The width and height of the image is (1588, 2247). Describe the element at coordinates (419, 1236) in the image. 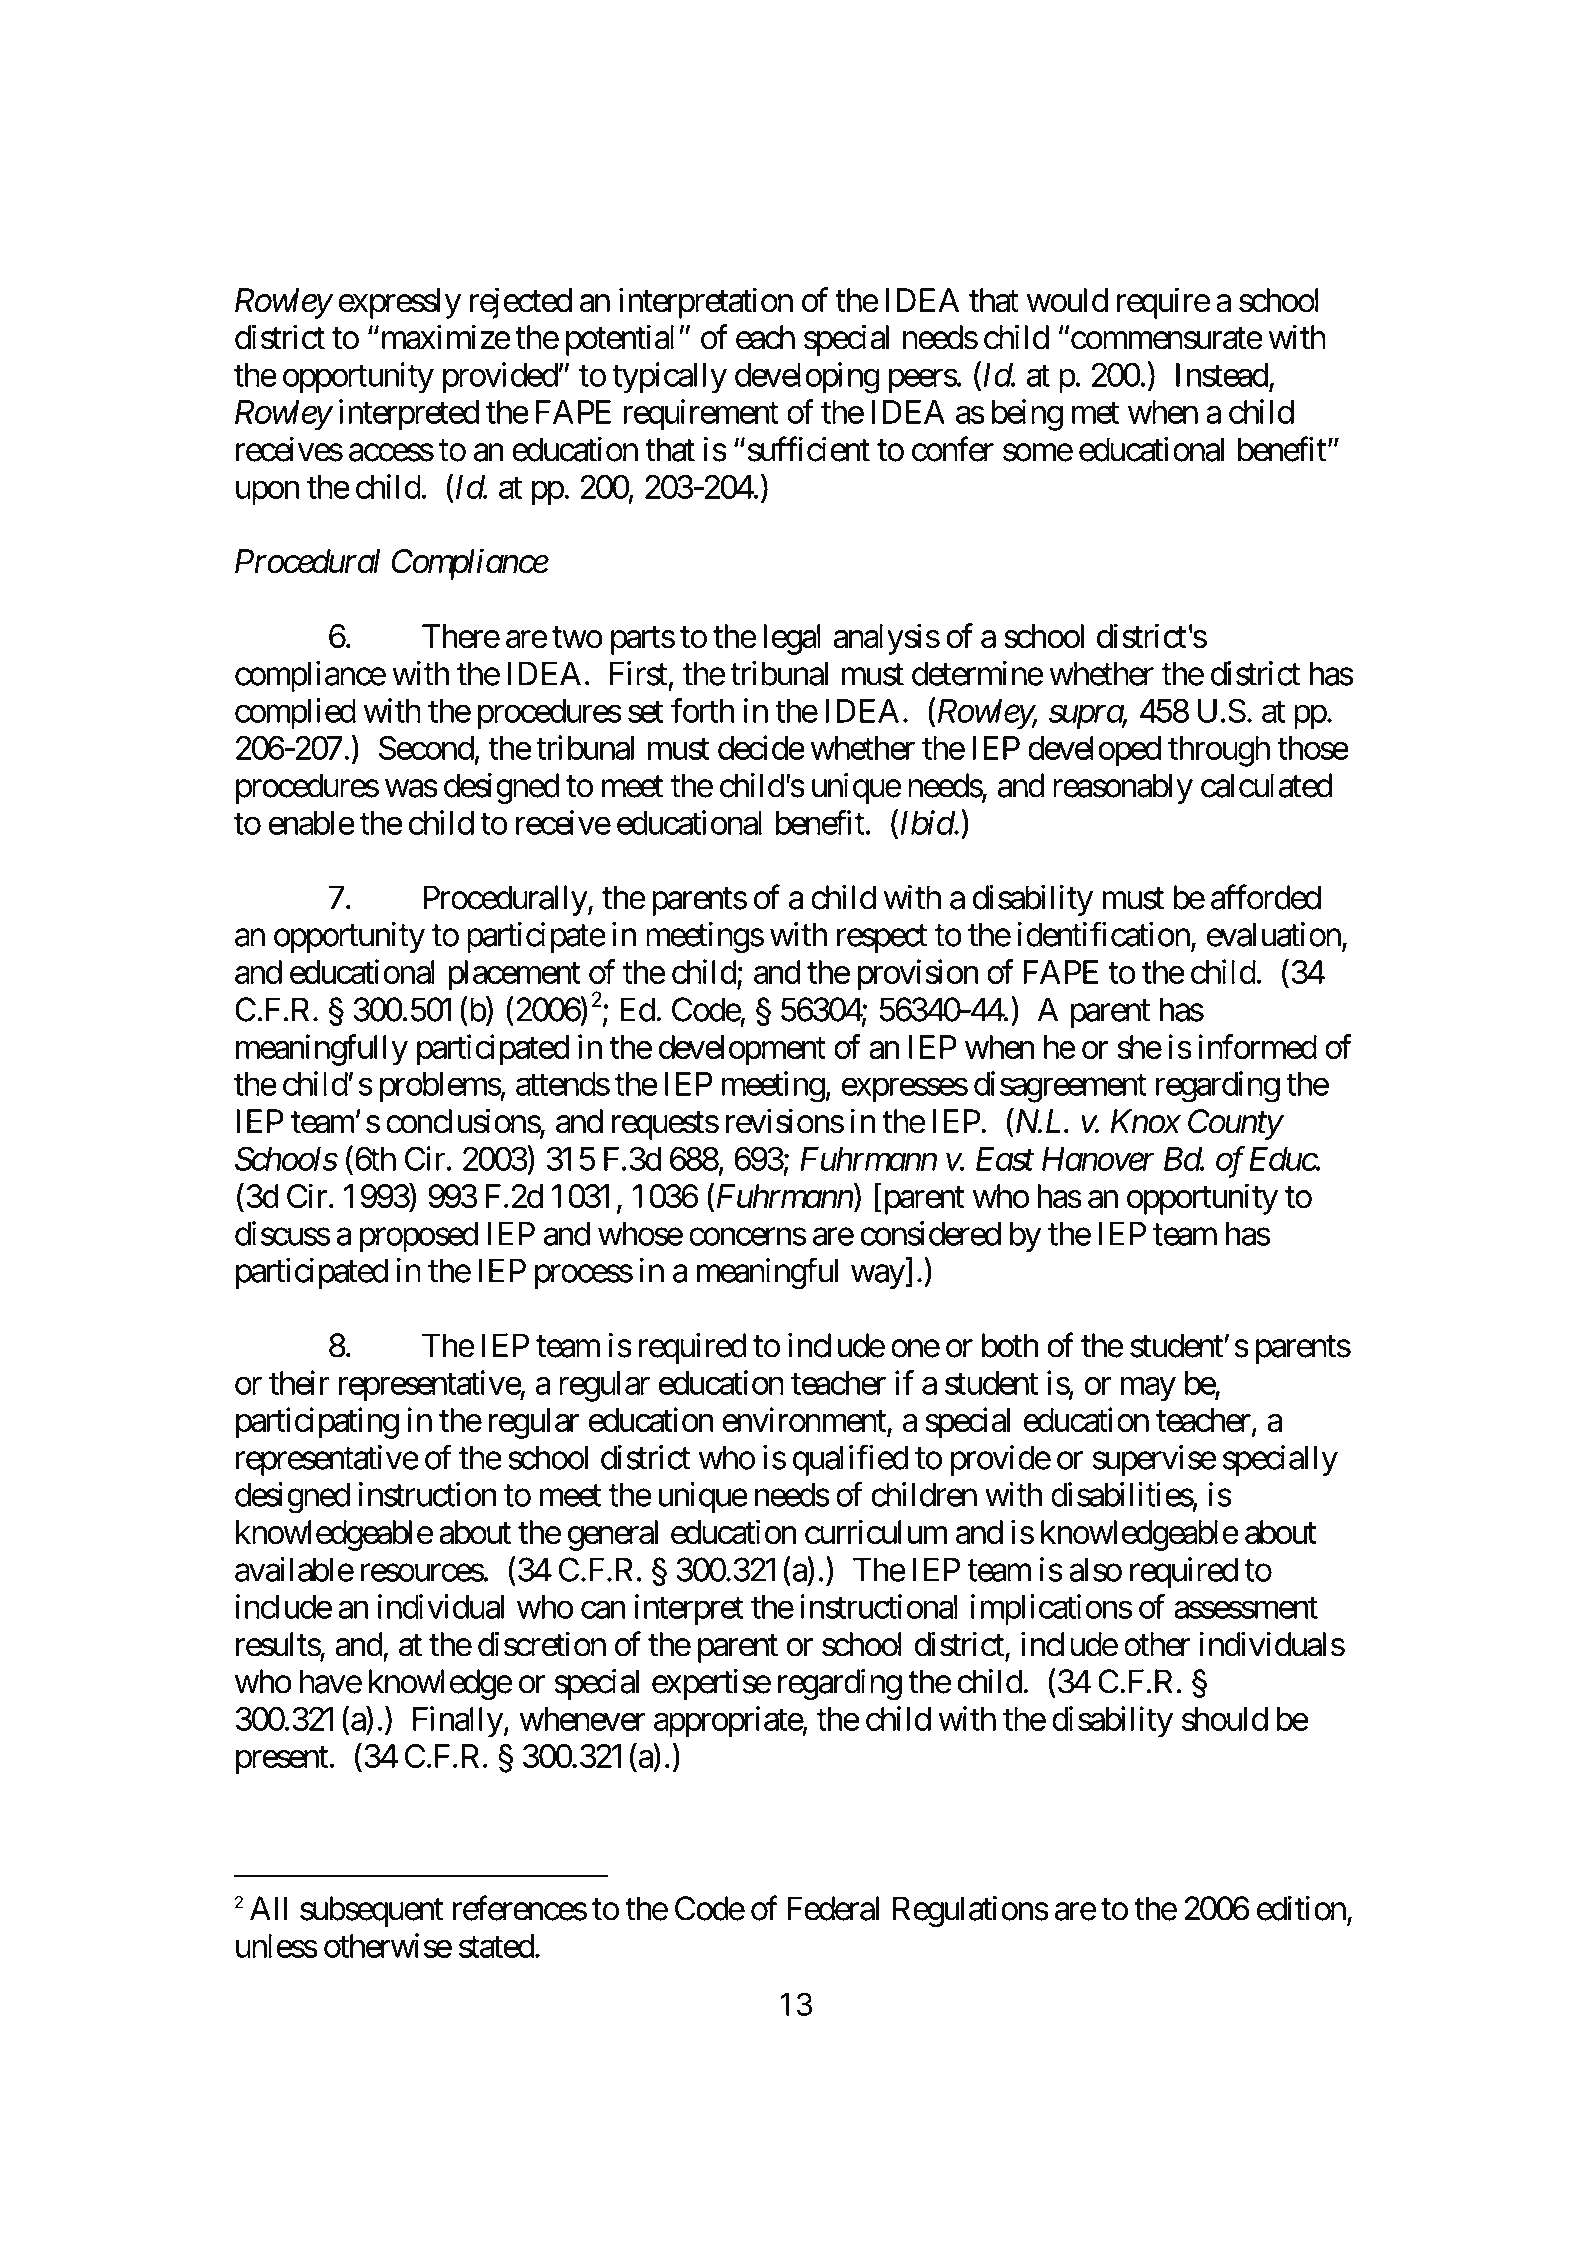

I see `proposed` at that location.
